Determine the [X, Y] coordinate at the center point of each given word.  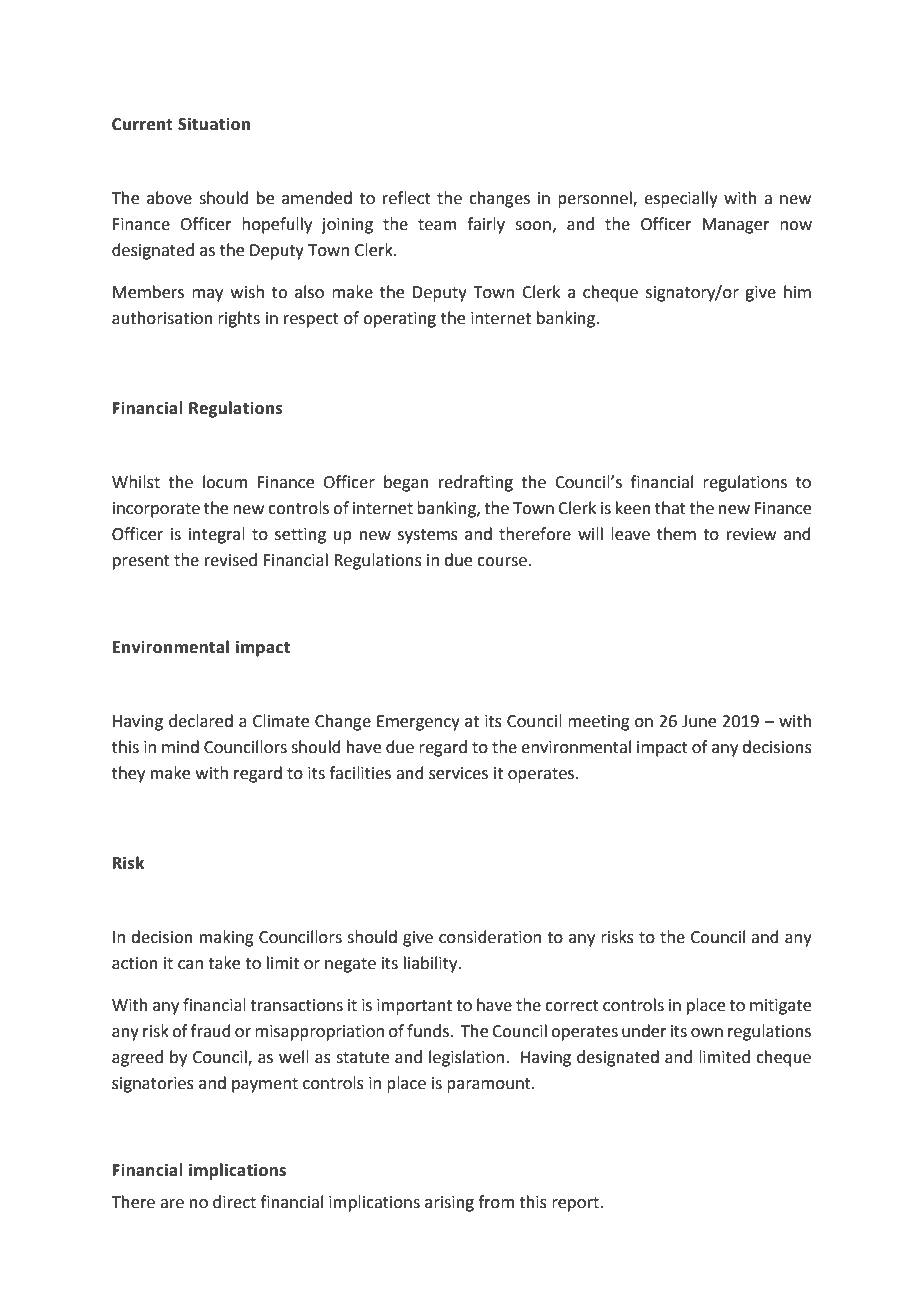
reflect [407, 198]
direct [234, 1202]
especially [681, 199]
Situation [214, 124]
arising [449, 1204]
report [576, 1204]
